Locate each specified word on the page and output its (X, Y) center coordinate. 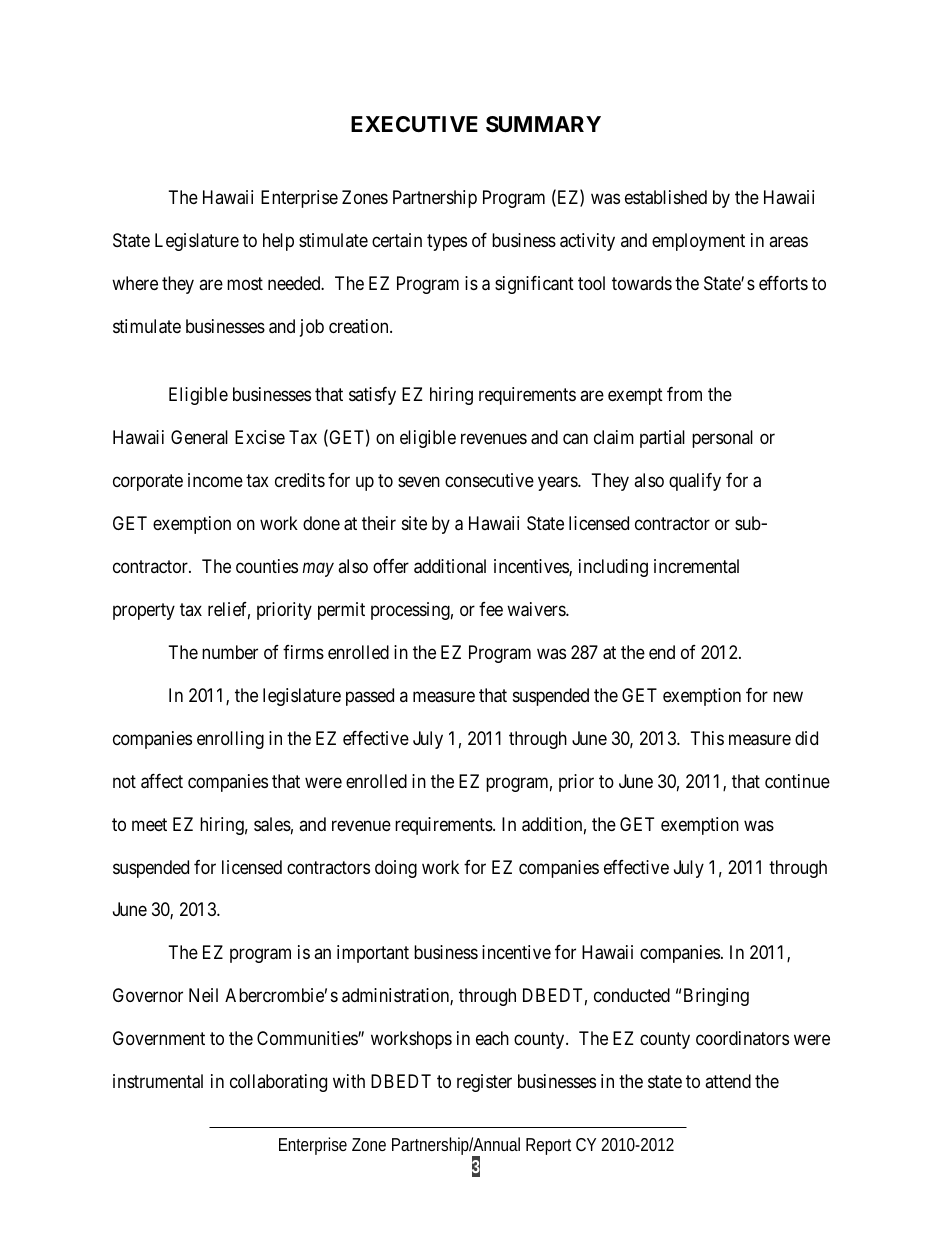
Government (159, 1038)
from (684, 394)
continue (797, 781)
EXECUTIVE (414, 124)
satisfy (372, 396)
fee (491, 609)
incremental (696, 566)
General (199, 437)
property (144, 611)
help (278, 242)
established (666, 197)
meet (149, 824)
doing (396, 869)
